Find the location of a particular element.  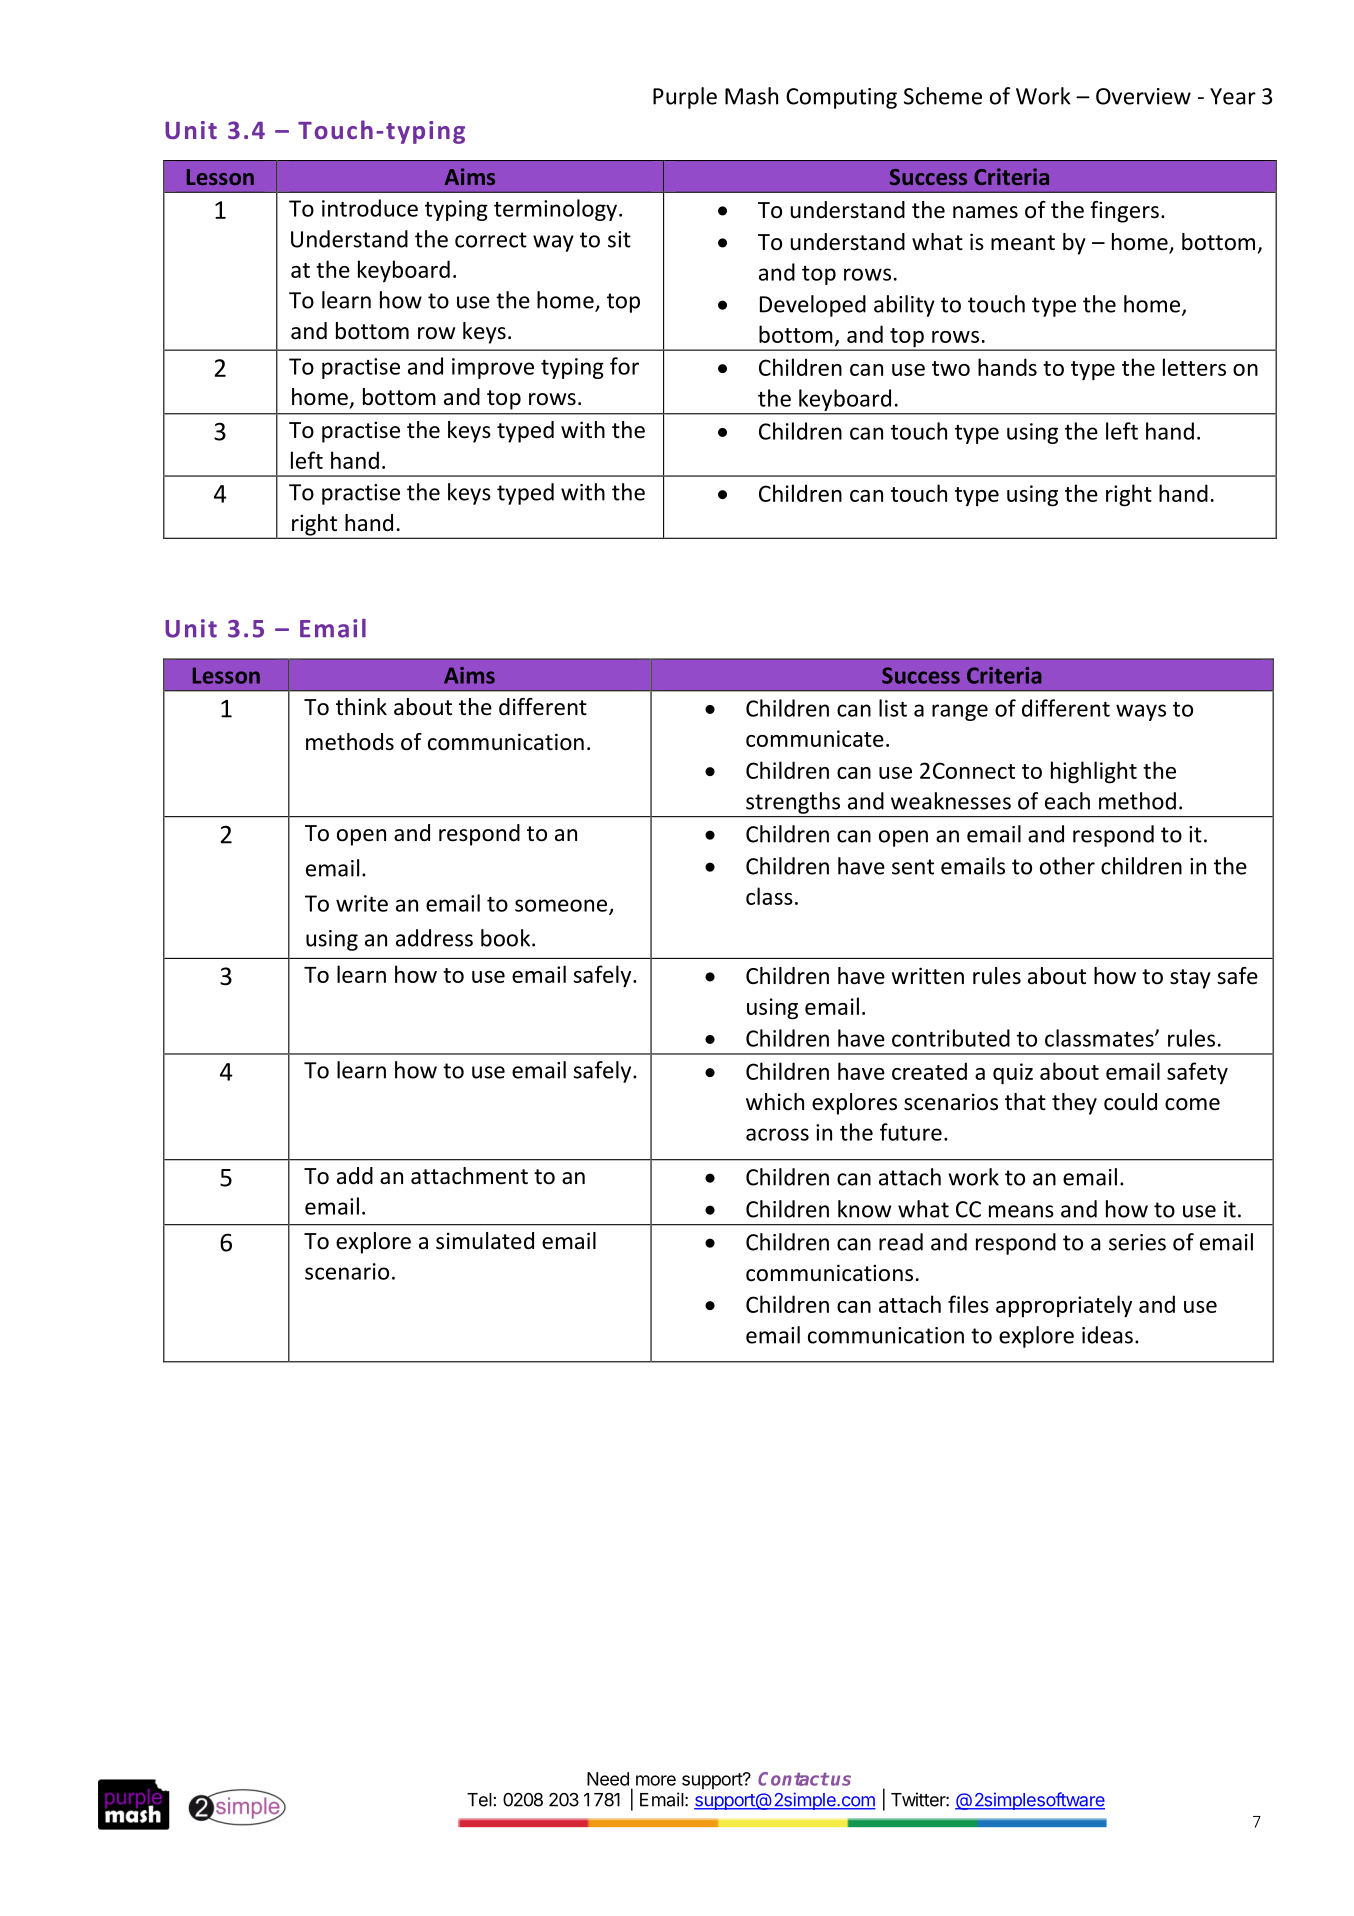

Overview is located at coordinates (1143, 96).
